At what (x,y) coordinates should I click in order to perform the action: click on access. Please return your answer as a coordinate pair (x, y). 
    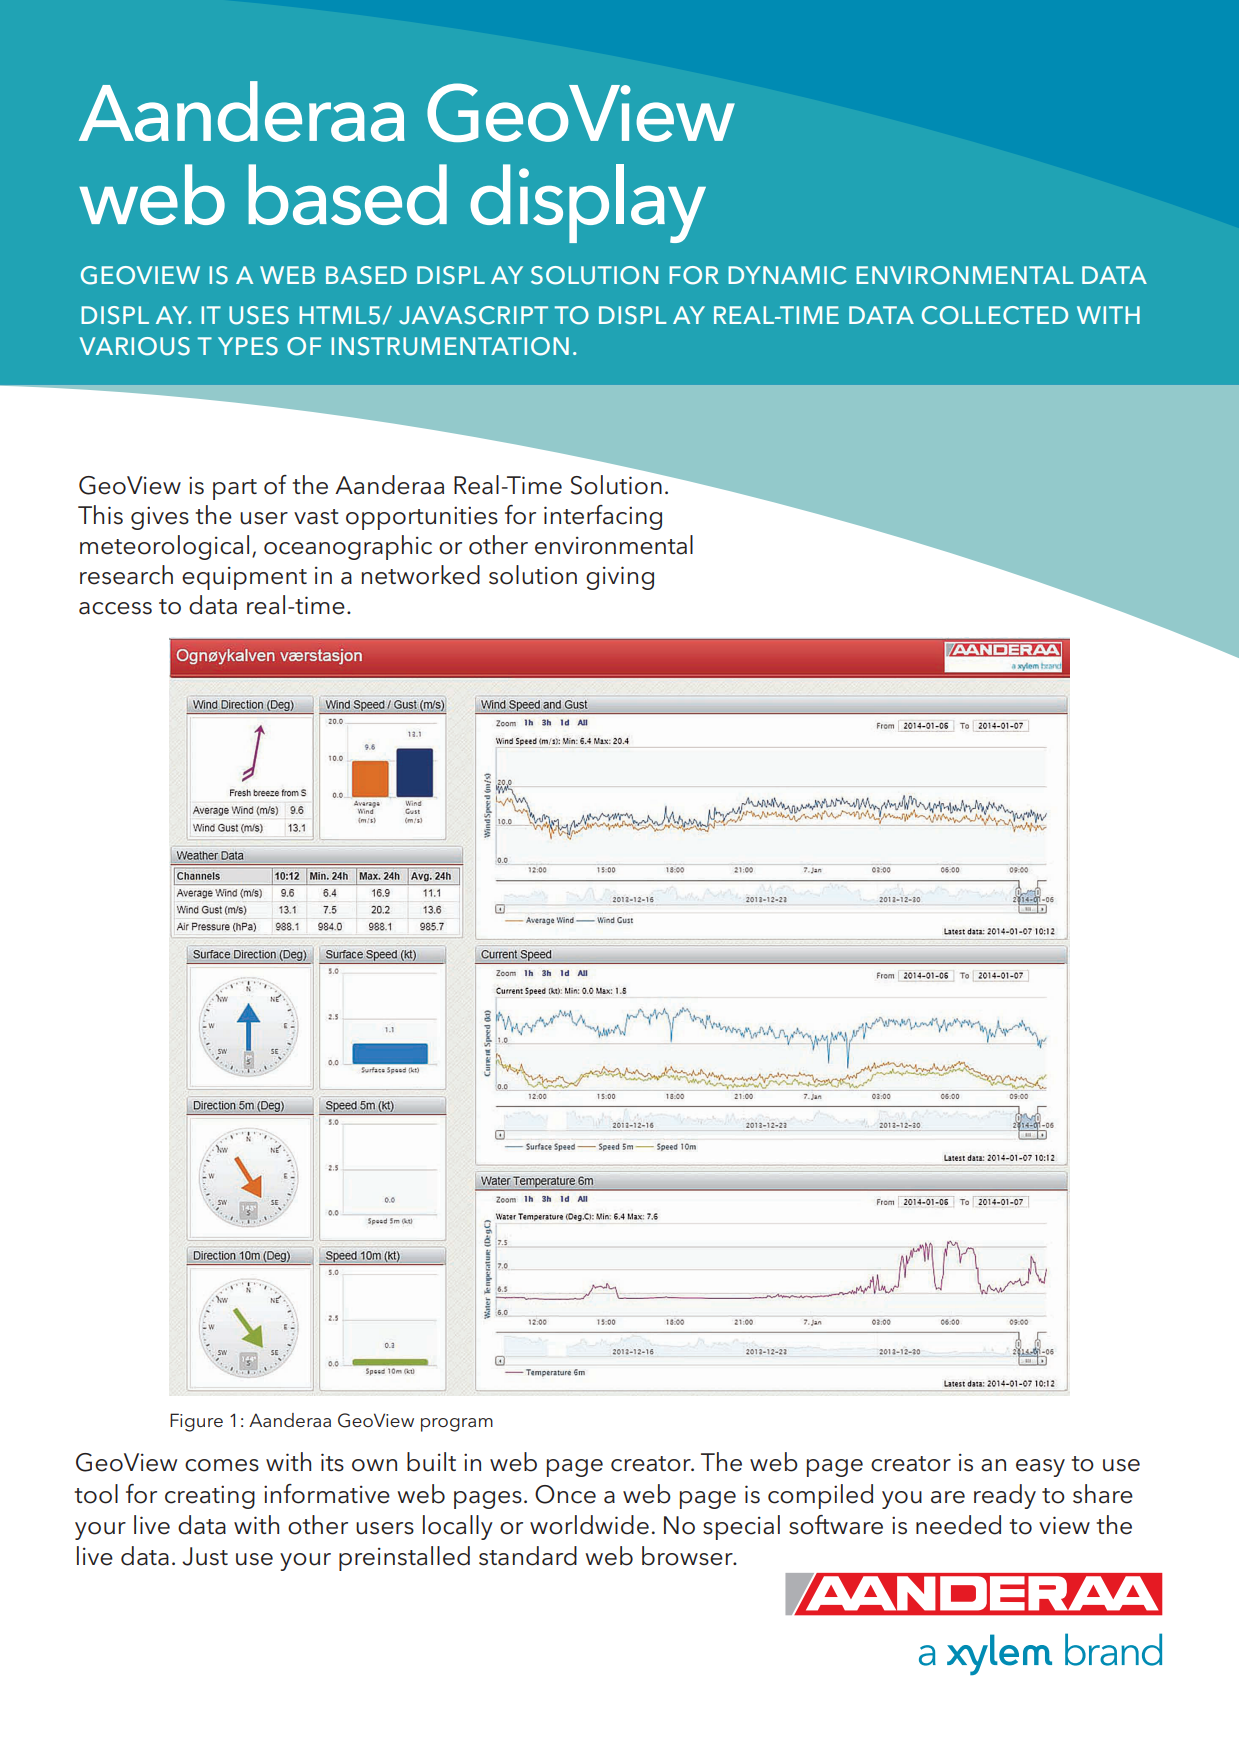
    Looking at the image, I should click on (115, 608).
